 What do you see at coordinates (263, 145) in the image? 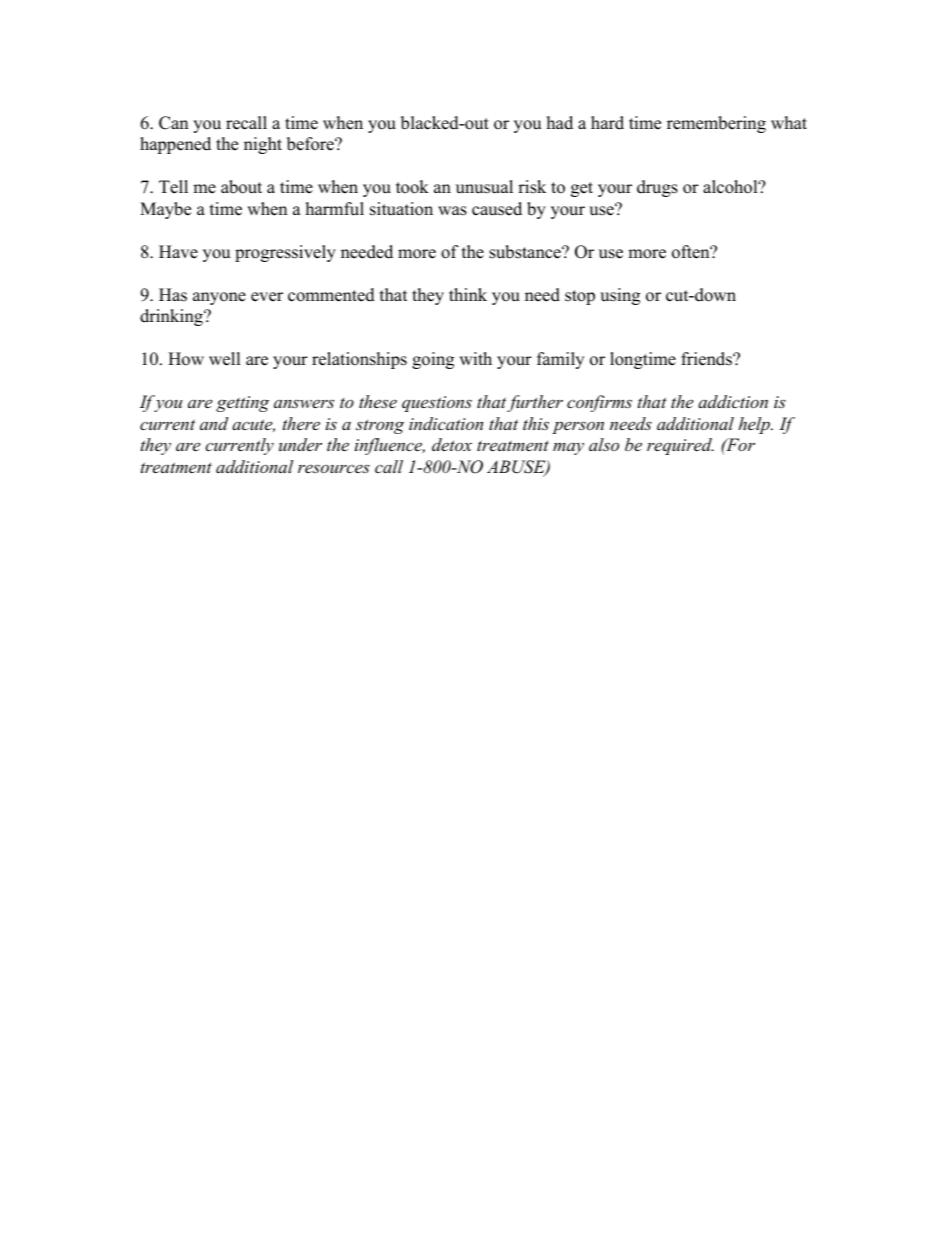
I see `night` at bounding box center [263, 145].
